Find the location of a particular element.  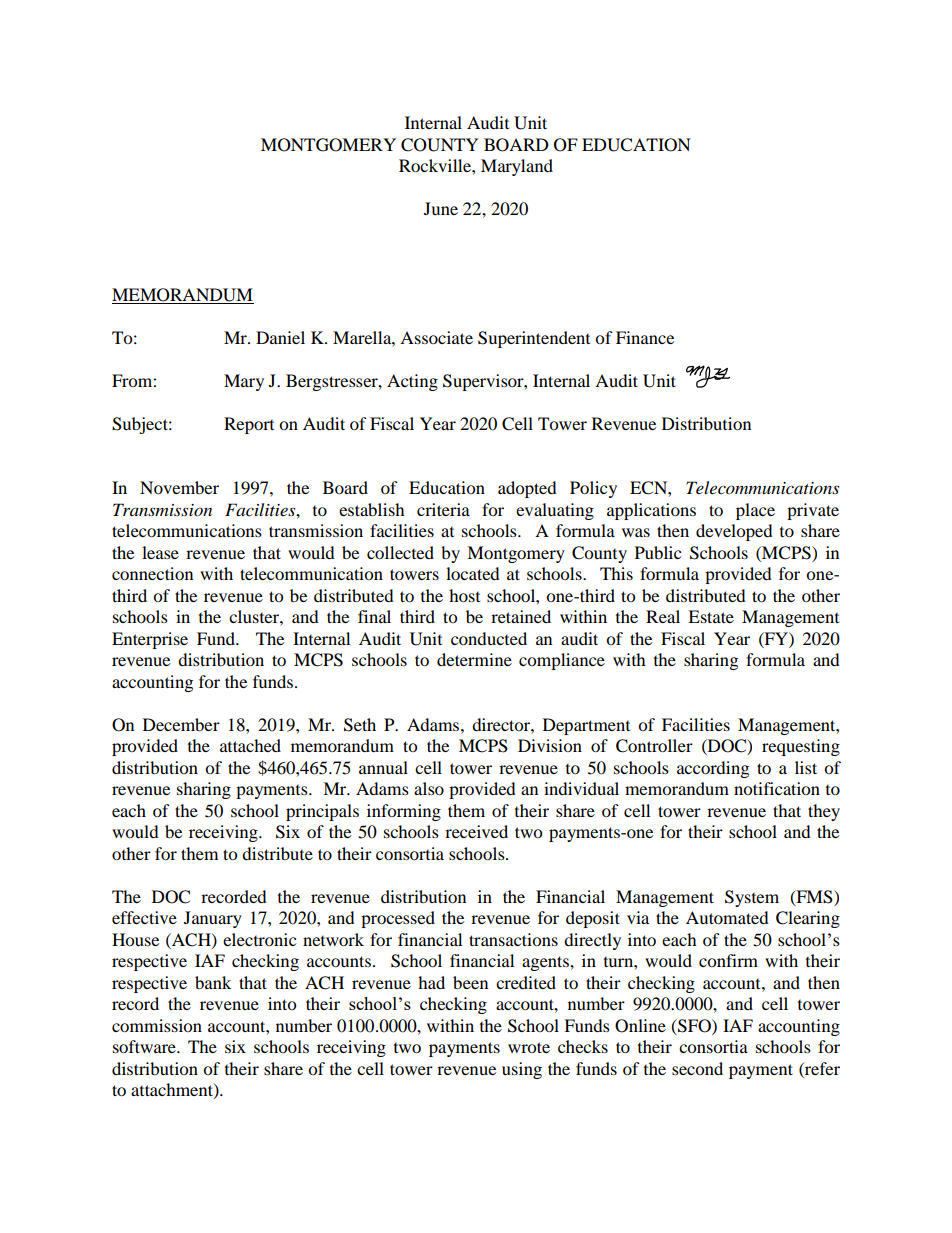

place is located at coordinates (755, 511).
